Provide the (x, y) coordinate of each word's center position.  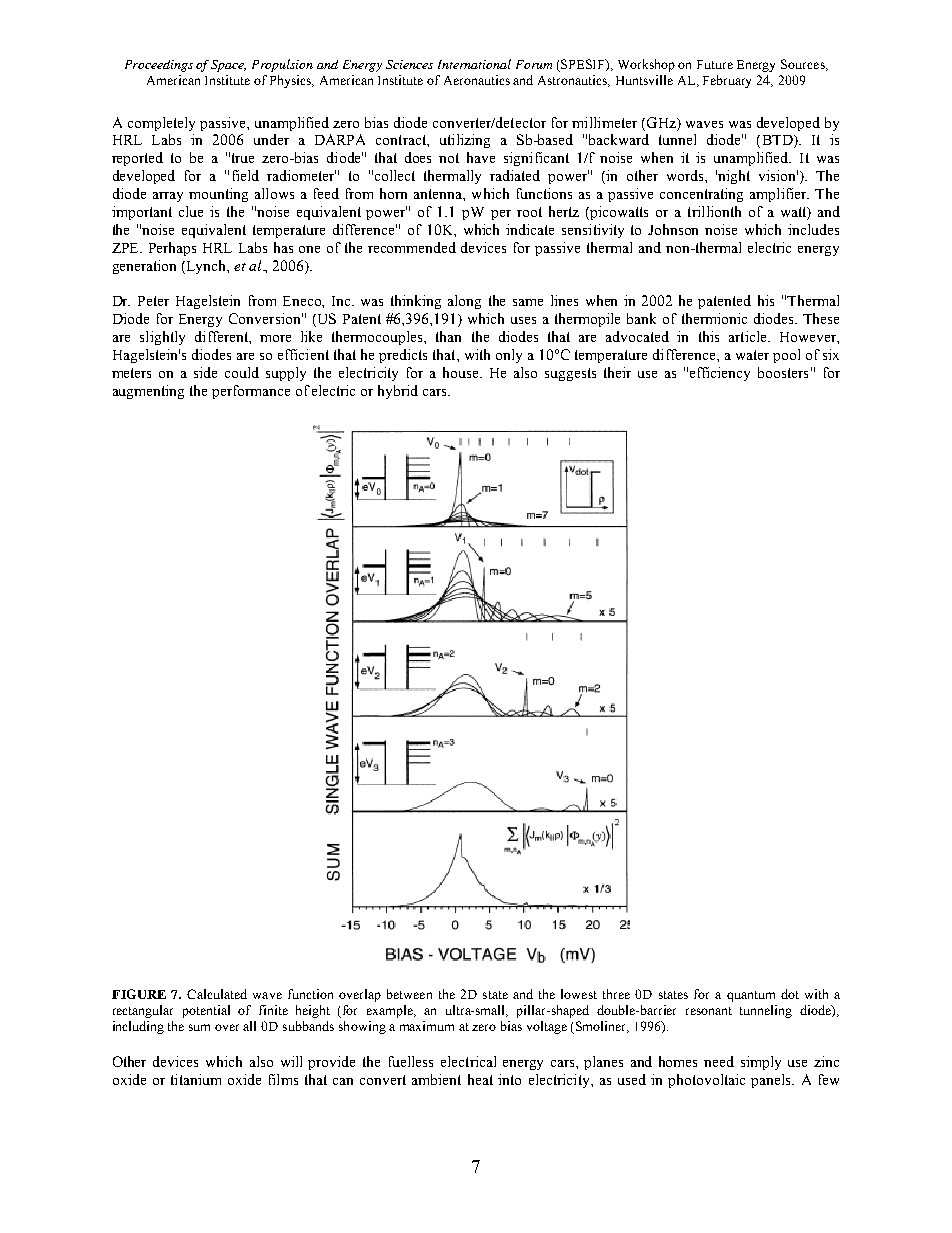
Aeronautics (477, 80)
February (727, 81)
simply (761, 1063)
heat (480, 1079)
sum (199, 1027)
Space (228, 66)
